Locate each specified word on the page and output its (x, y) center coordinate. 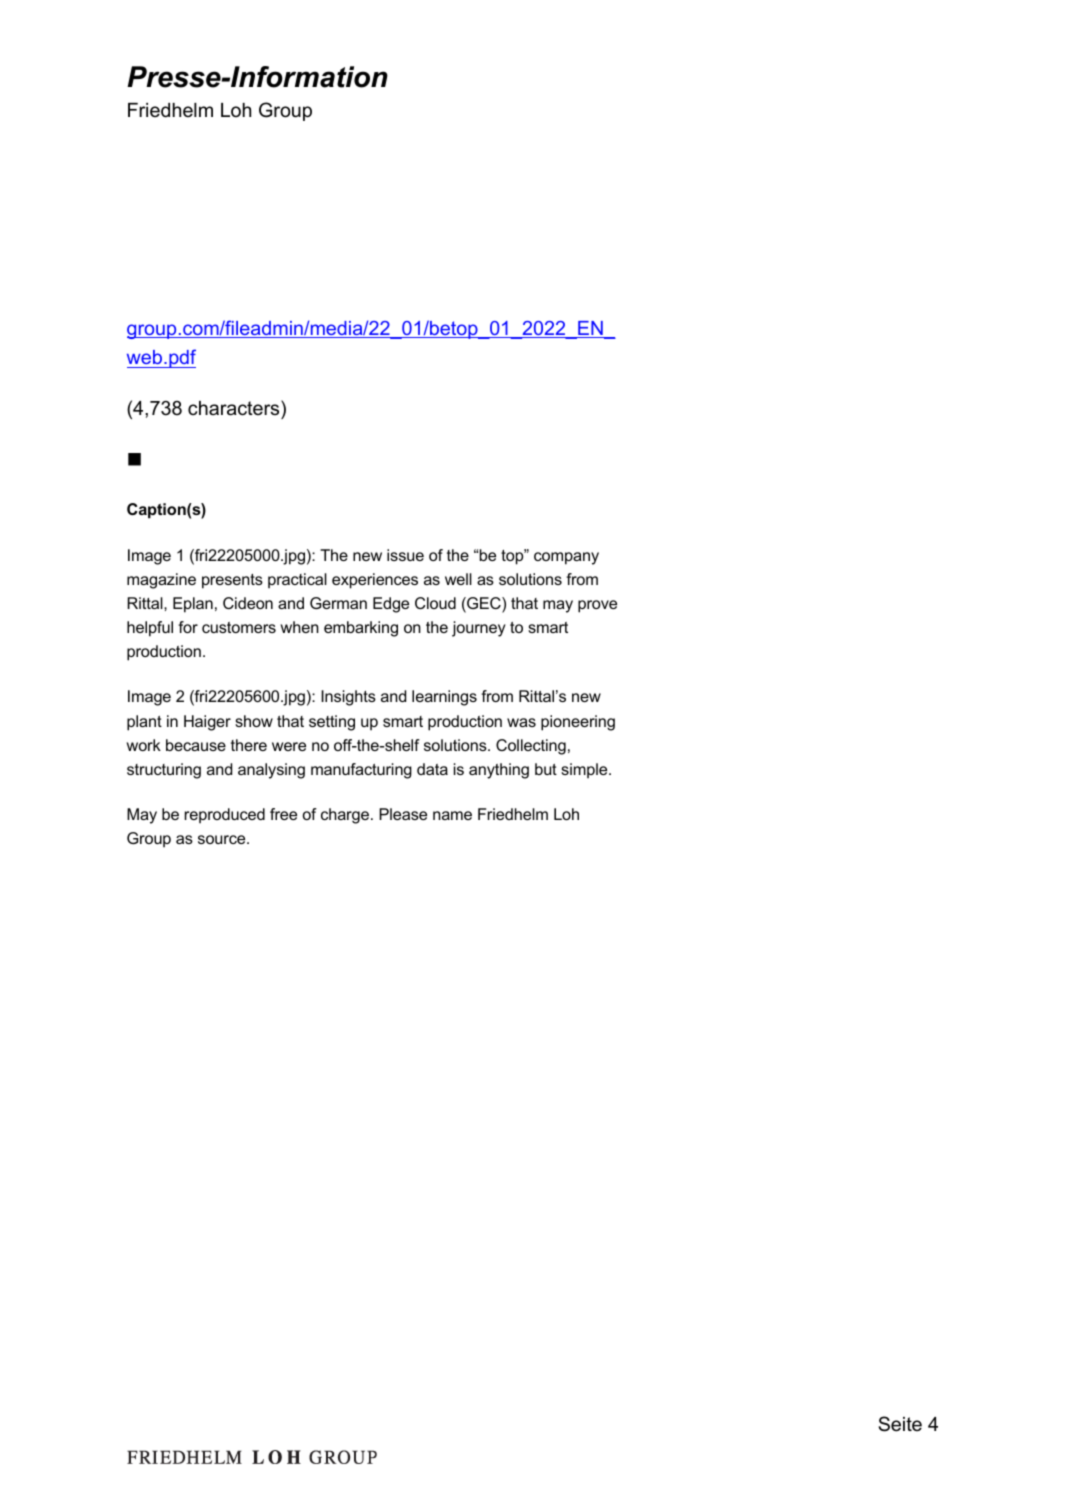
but (546, 769)
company (566, 558)
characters (235, 408)
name (452, 815)
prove (597, 606)
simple (585, 771)
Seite (900, 1424)
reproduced (225, 816)
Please (403, 814)
